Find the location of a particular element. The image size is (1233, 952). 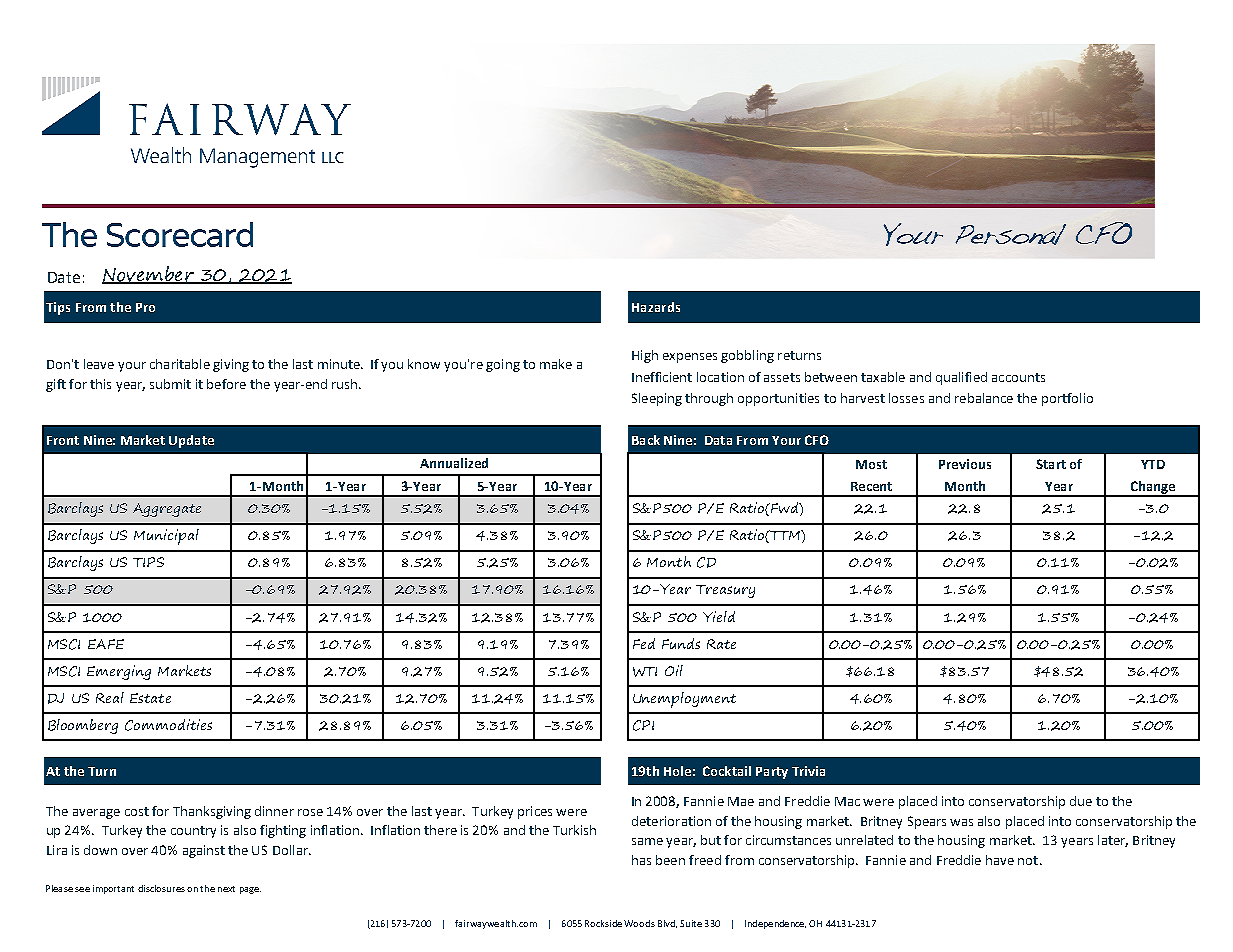

Estate is located at coordinates (150, 698).
